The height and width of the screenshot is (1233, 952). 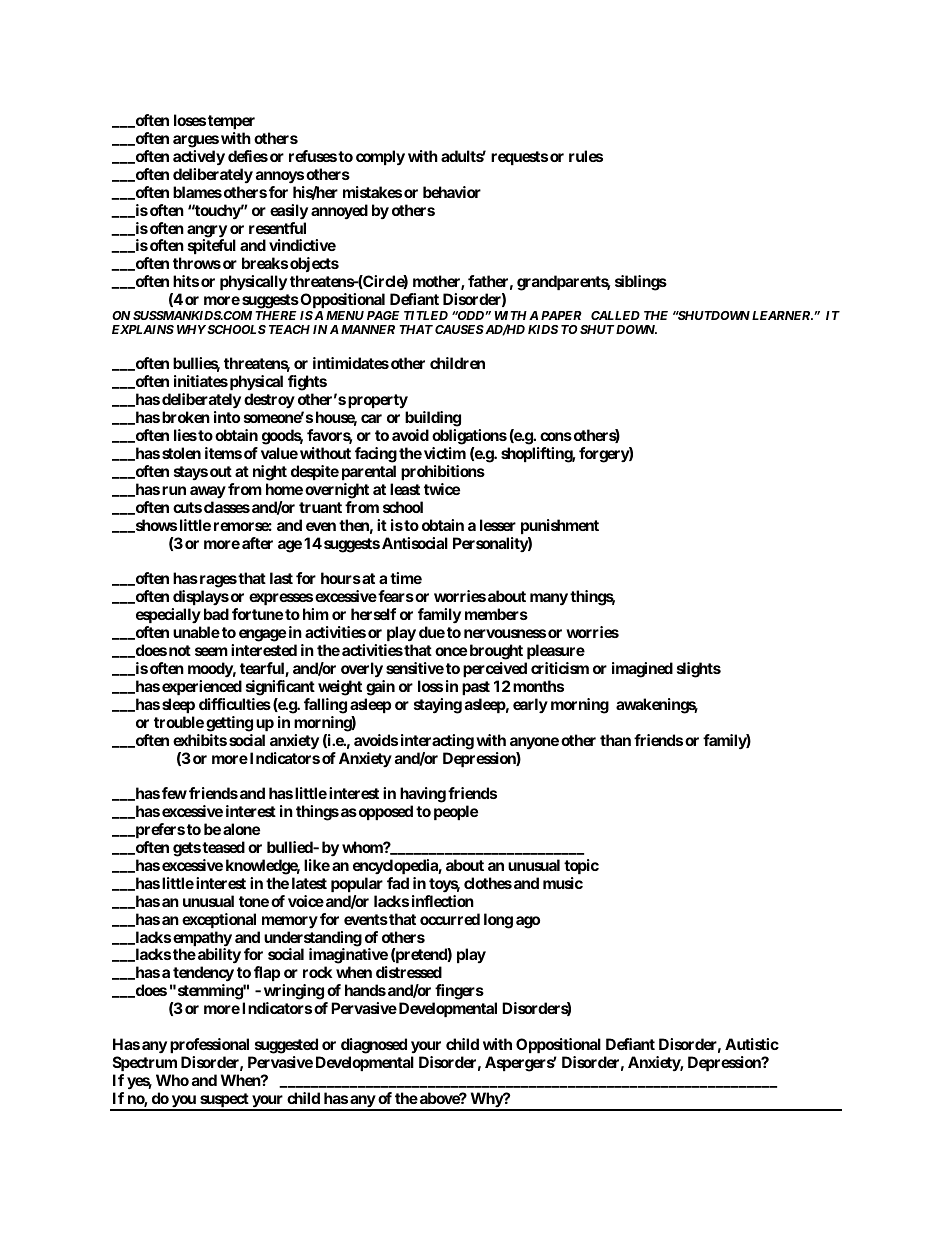 I want to click on imagined, so click(x=642, y=670).
